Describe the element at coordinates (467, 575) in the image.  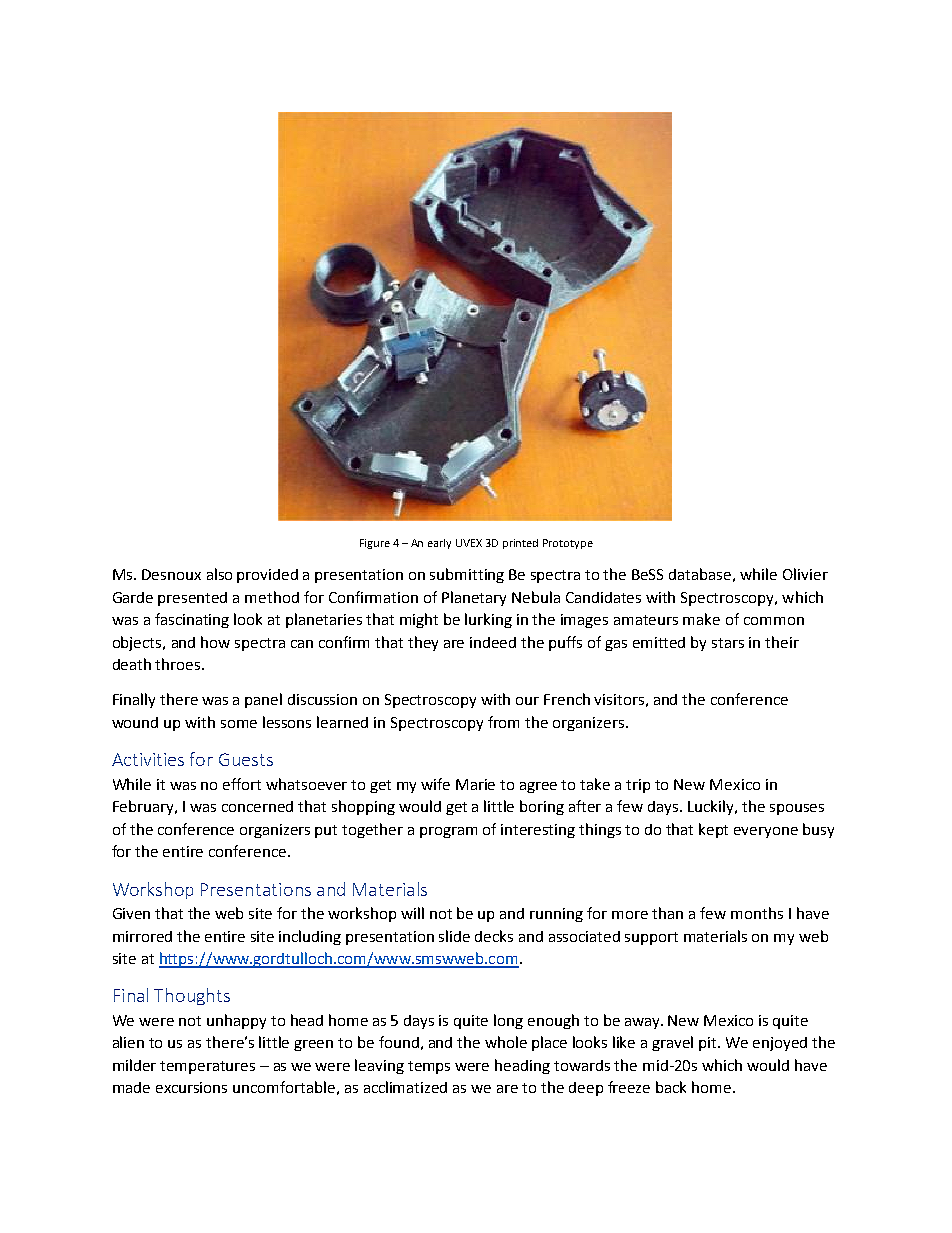
I see `submitting` at that location.
